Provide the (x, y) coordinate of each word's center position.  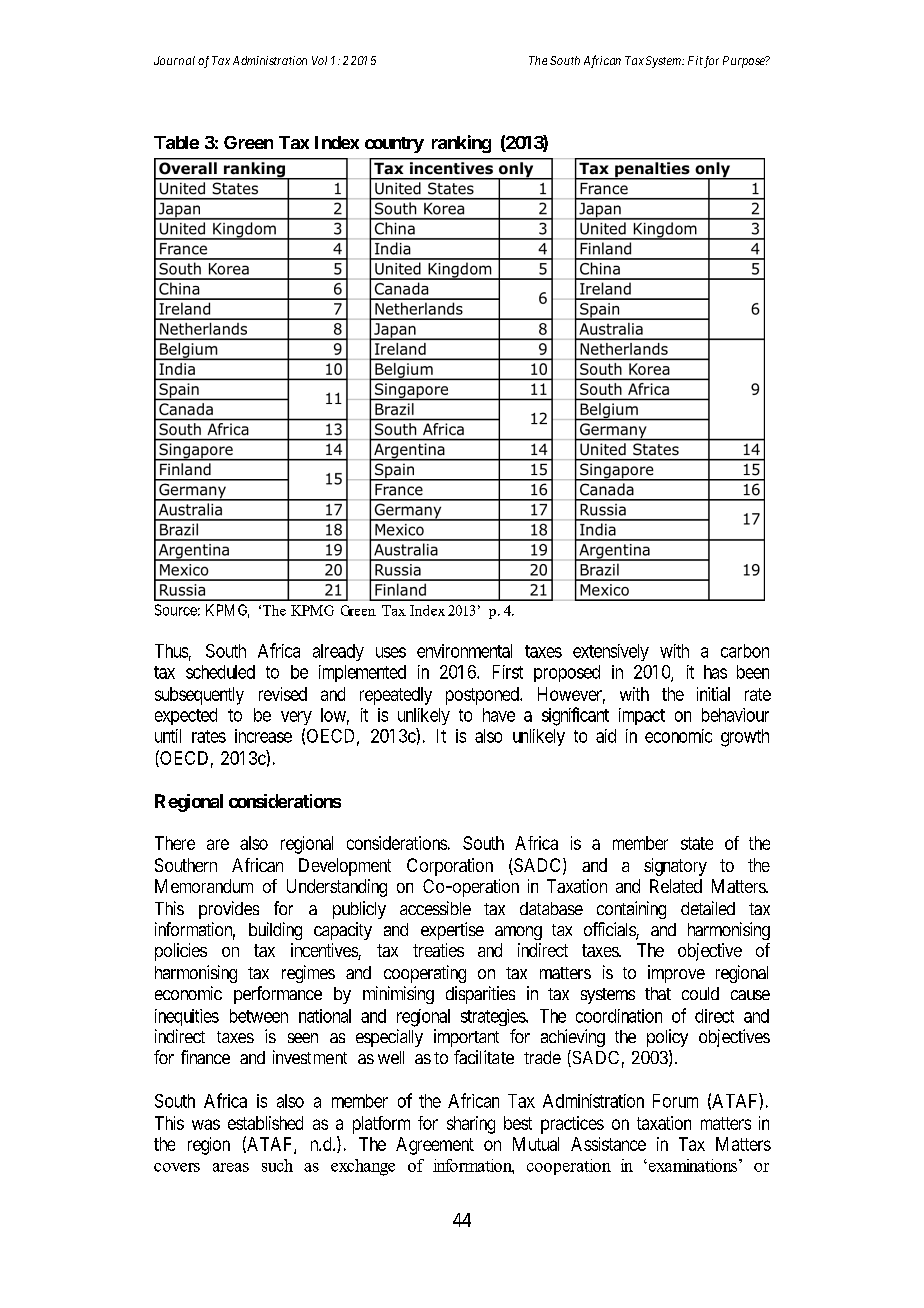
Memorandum (204, 886)
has (715, 672)
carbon (745, 651)
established (265, 1123)
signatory (675, 867)
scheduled (220, 672)
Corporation (450, 867)
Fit (695, 60)
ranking (461, 144)
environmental (464, 651)
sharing (471, 1125)
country (394, 145)
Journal (174, 60)
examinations (693, 1165)
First (508, 672)
